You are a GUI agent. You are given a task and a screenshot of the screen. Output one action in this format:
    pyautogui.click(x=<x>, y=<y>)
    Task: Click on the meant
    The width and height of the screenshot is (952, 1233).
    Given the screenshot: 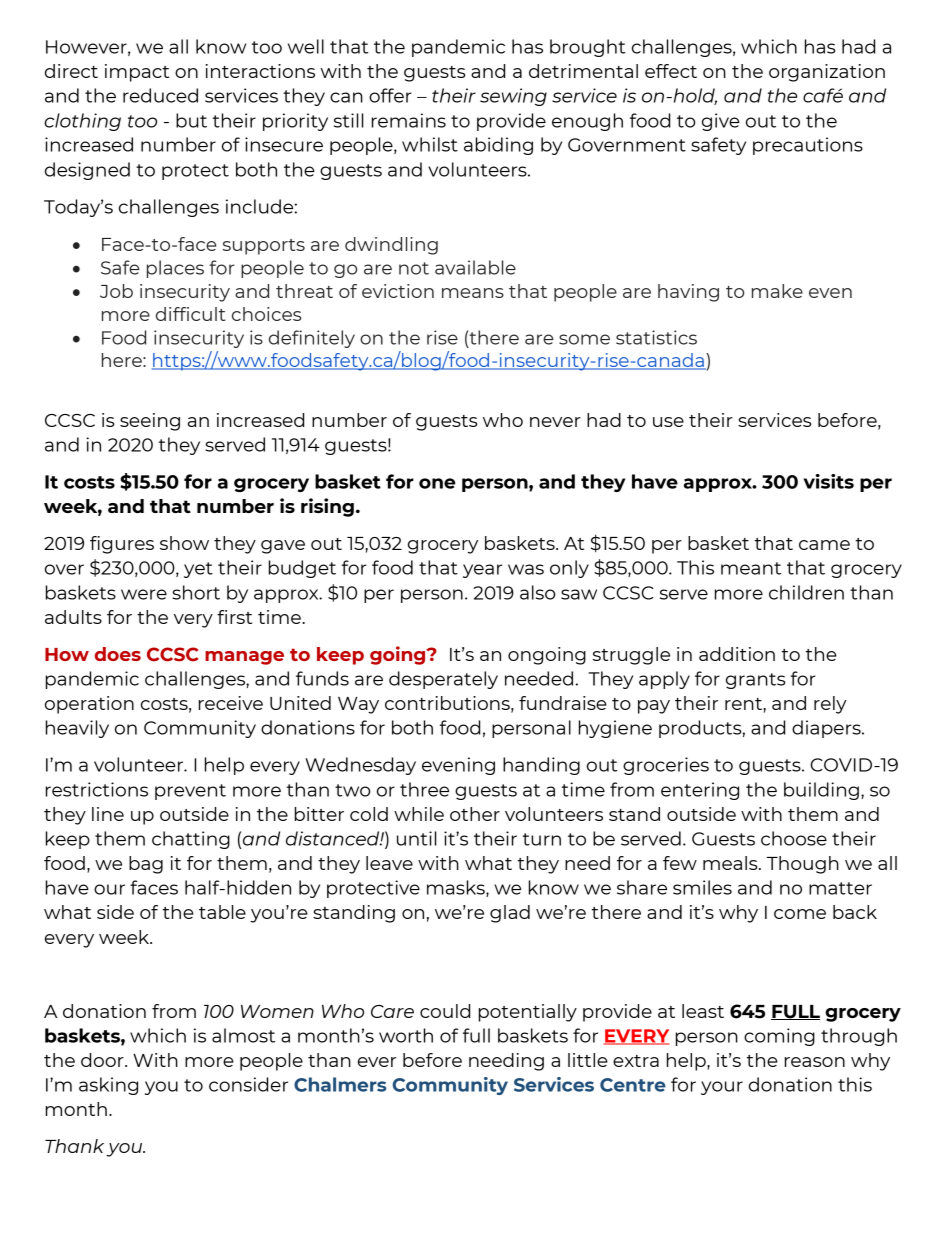 What is the action you would take?
    pyautogui.click(x=751, y=568)
